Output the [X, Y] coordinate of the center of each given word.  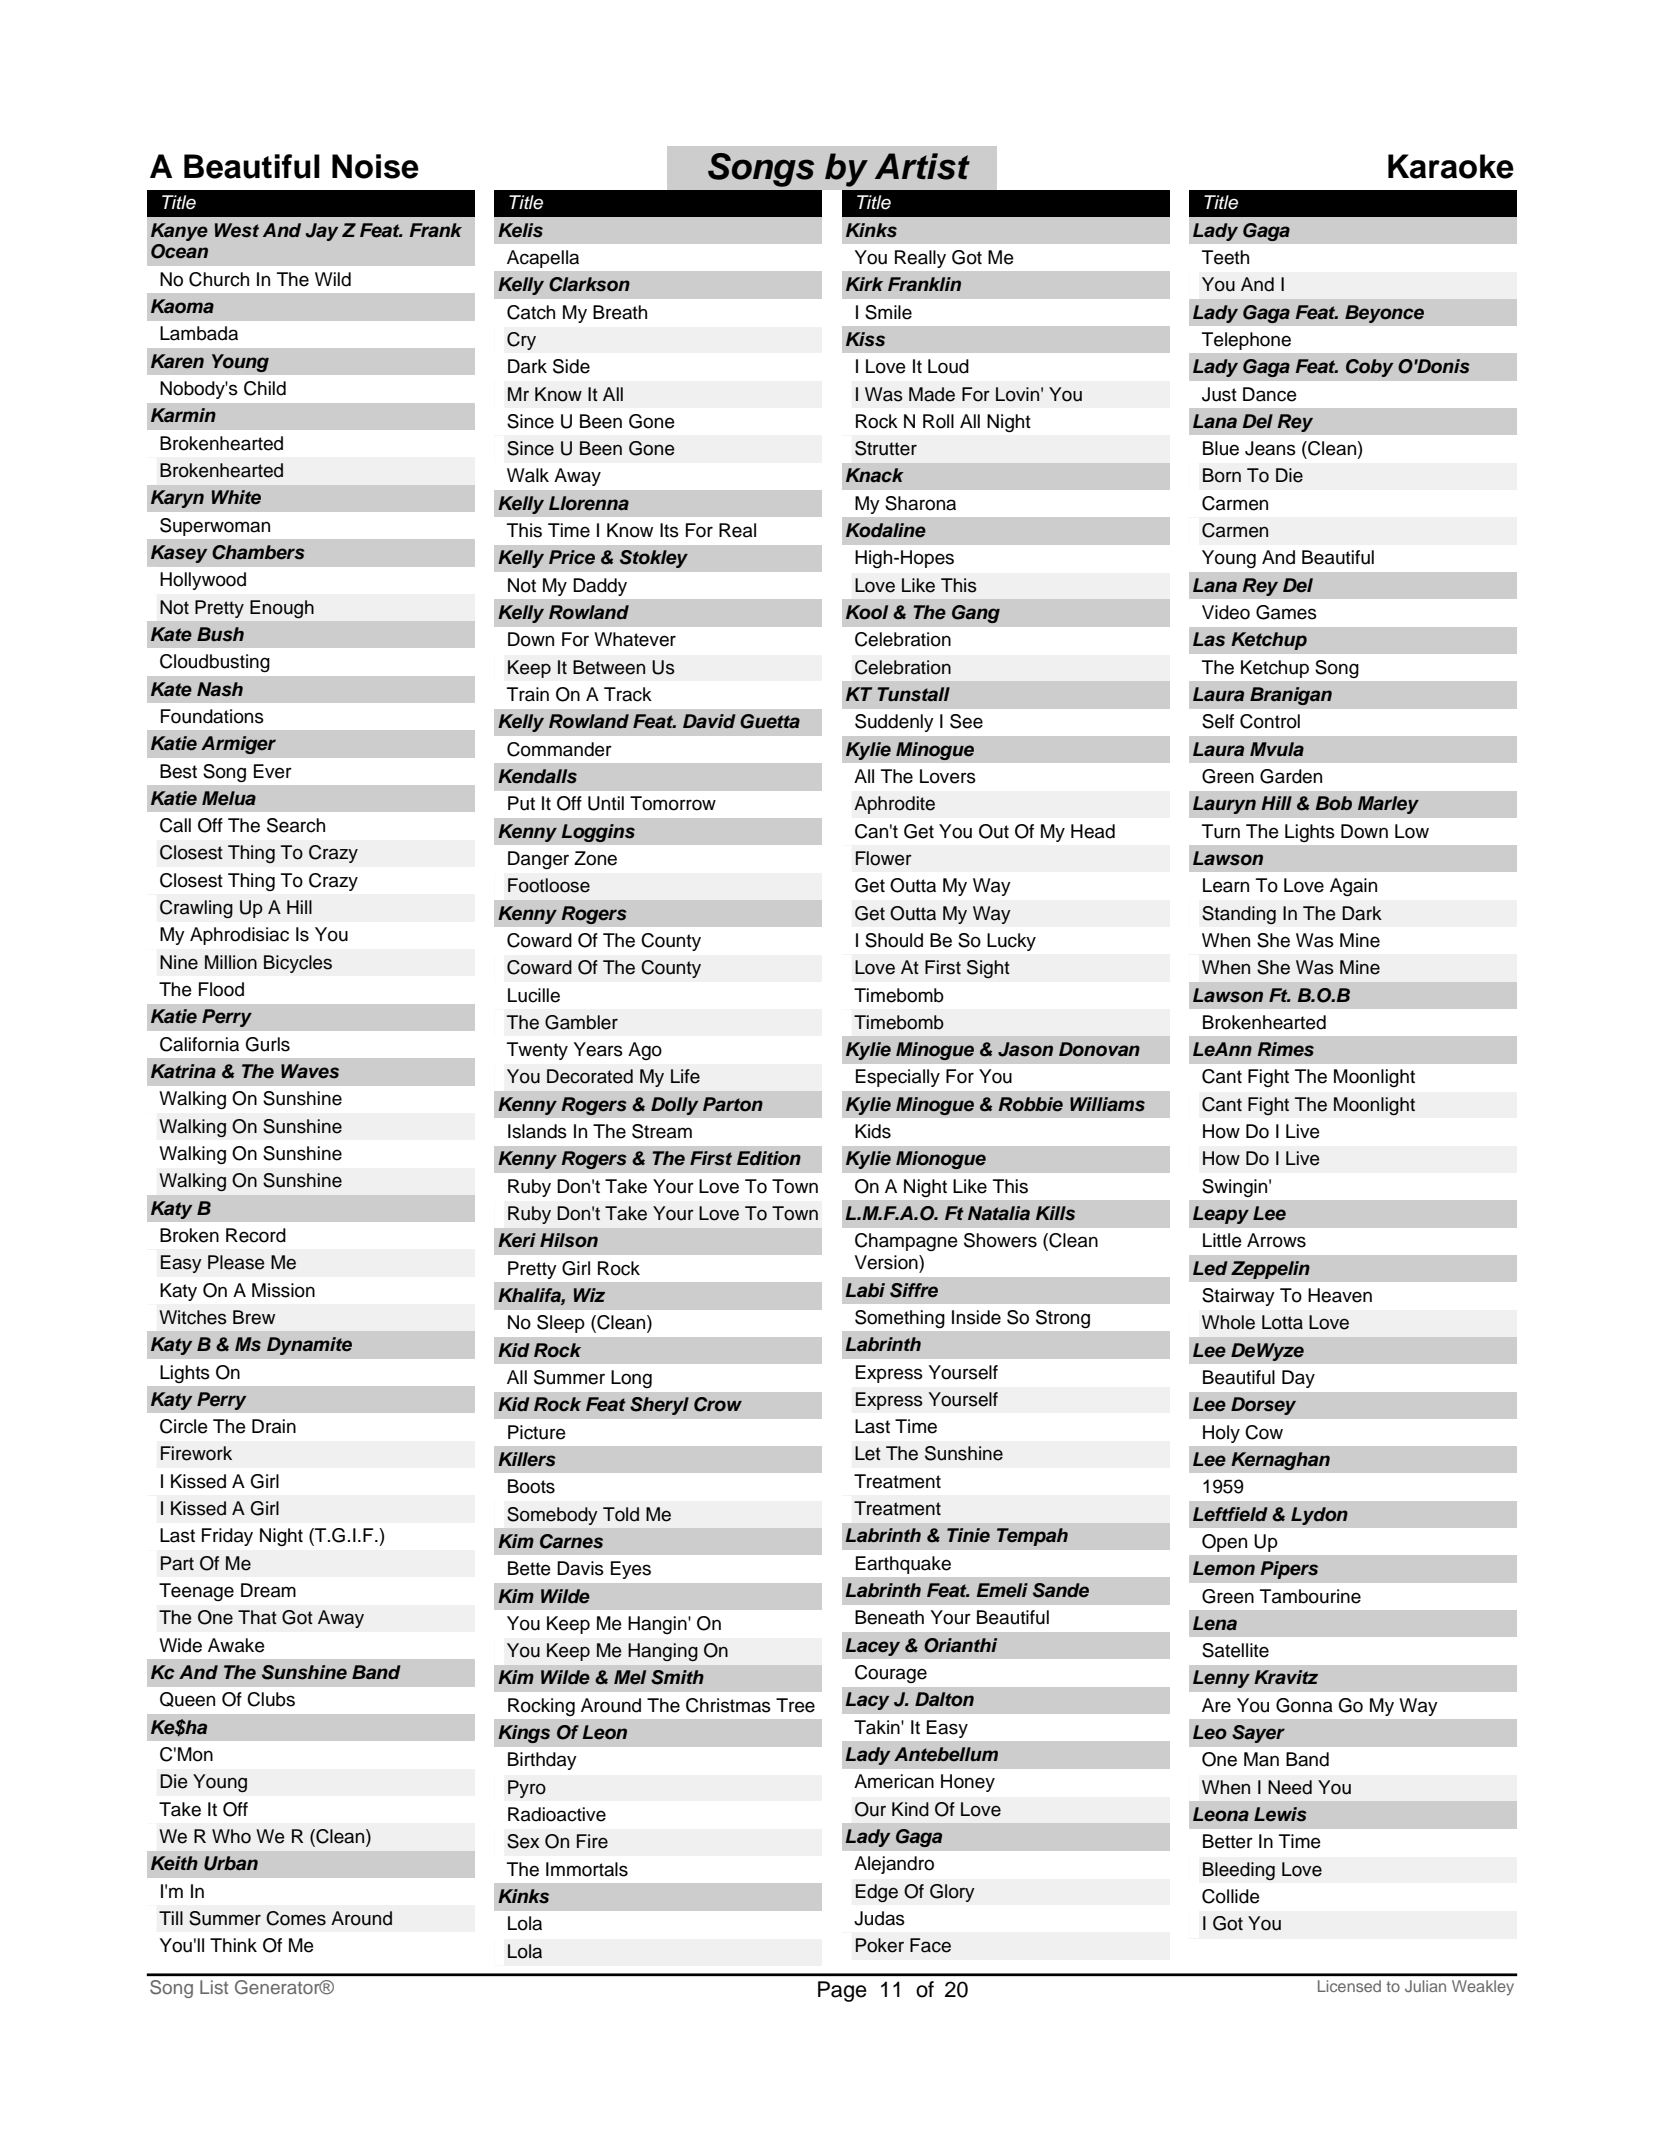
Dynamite [309, 1346]
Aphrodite [894, 805]
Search [296, 825]
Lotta [1282, 1322]
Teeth [1225, 257]
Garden [1291, 776]
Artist [922, 166]
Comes [296, 1918]
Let [868, 1453]
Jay [322, 232]
